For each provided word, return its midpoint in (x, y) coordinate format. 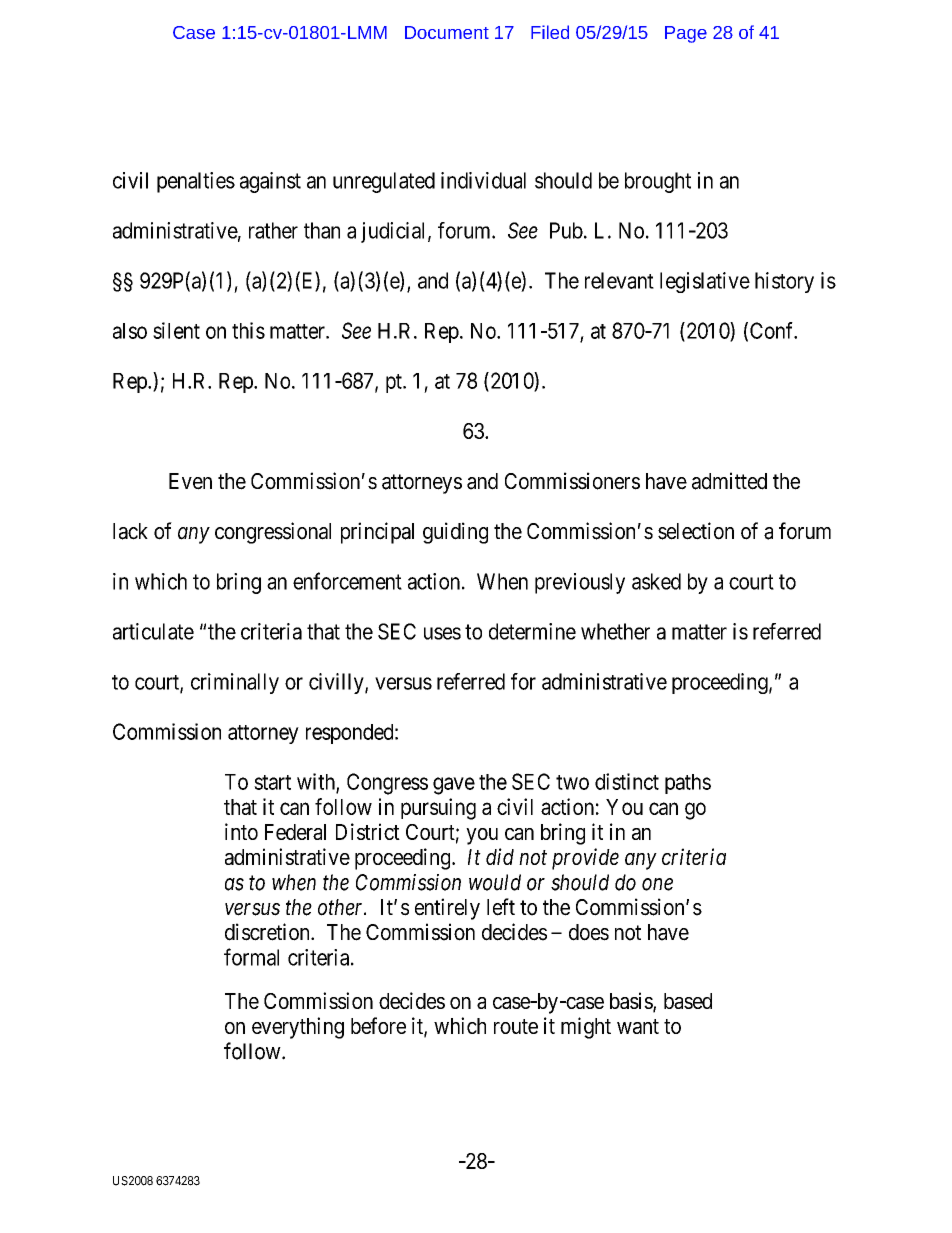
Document (447, 32)
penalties (196, 182)
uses (442, 633)
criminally (235, 683)
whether (615, 631)
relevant (619, 280)
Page (686, 34)
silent (176, 330)
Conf (773, 330)
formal (251, 957)
